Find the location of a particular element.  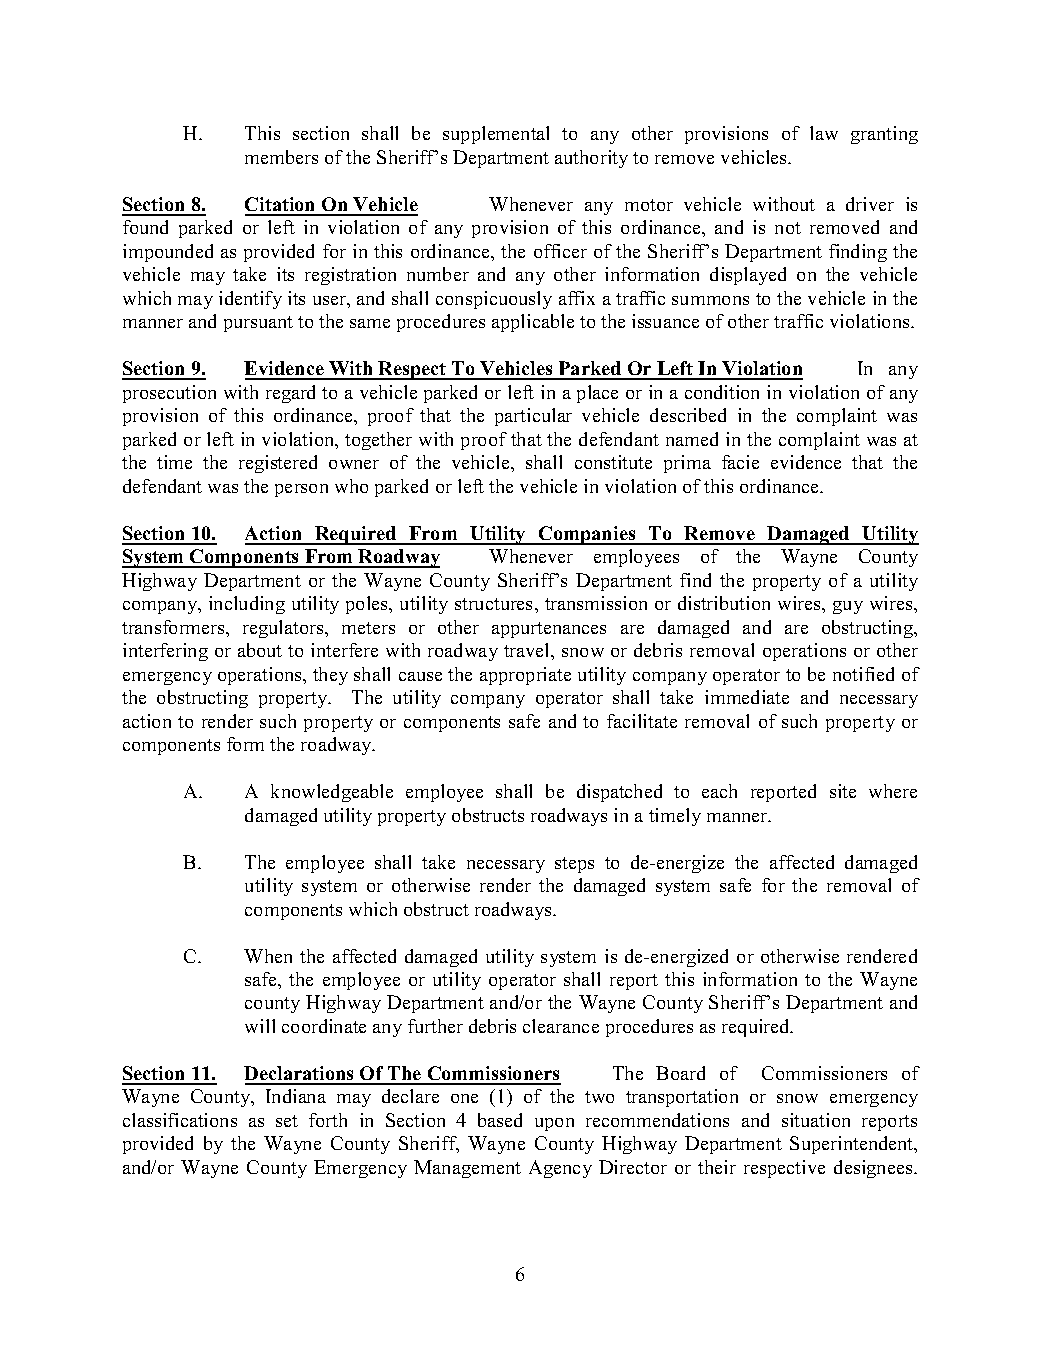

supplemental is located at coordinates (496, 135).
